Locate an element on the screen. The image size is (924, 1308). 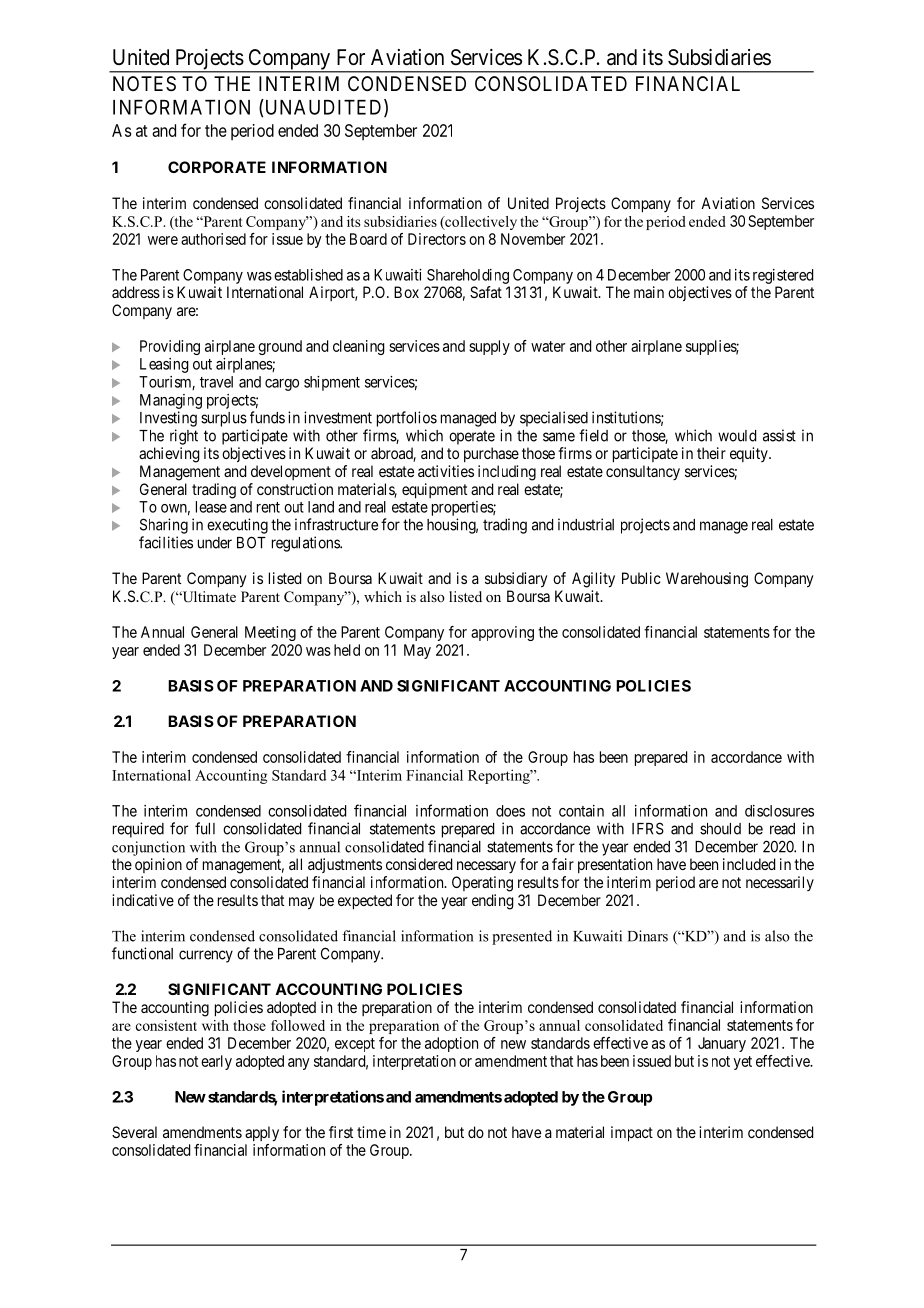
early is located at coordinates (216, 1062).
